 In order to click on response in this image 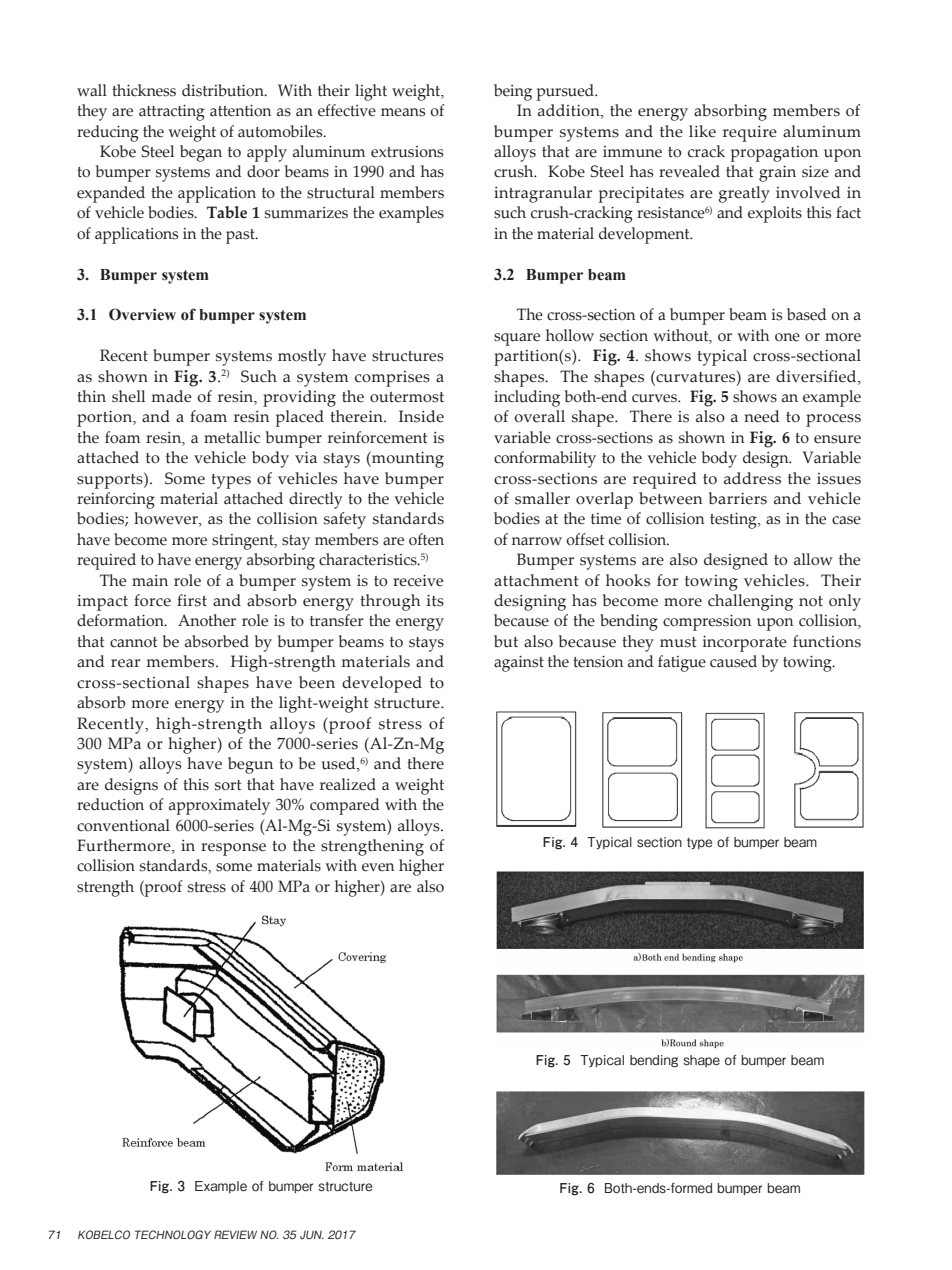, I will do `click(233, 849)`.
